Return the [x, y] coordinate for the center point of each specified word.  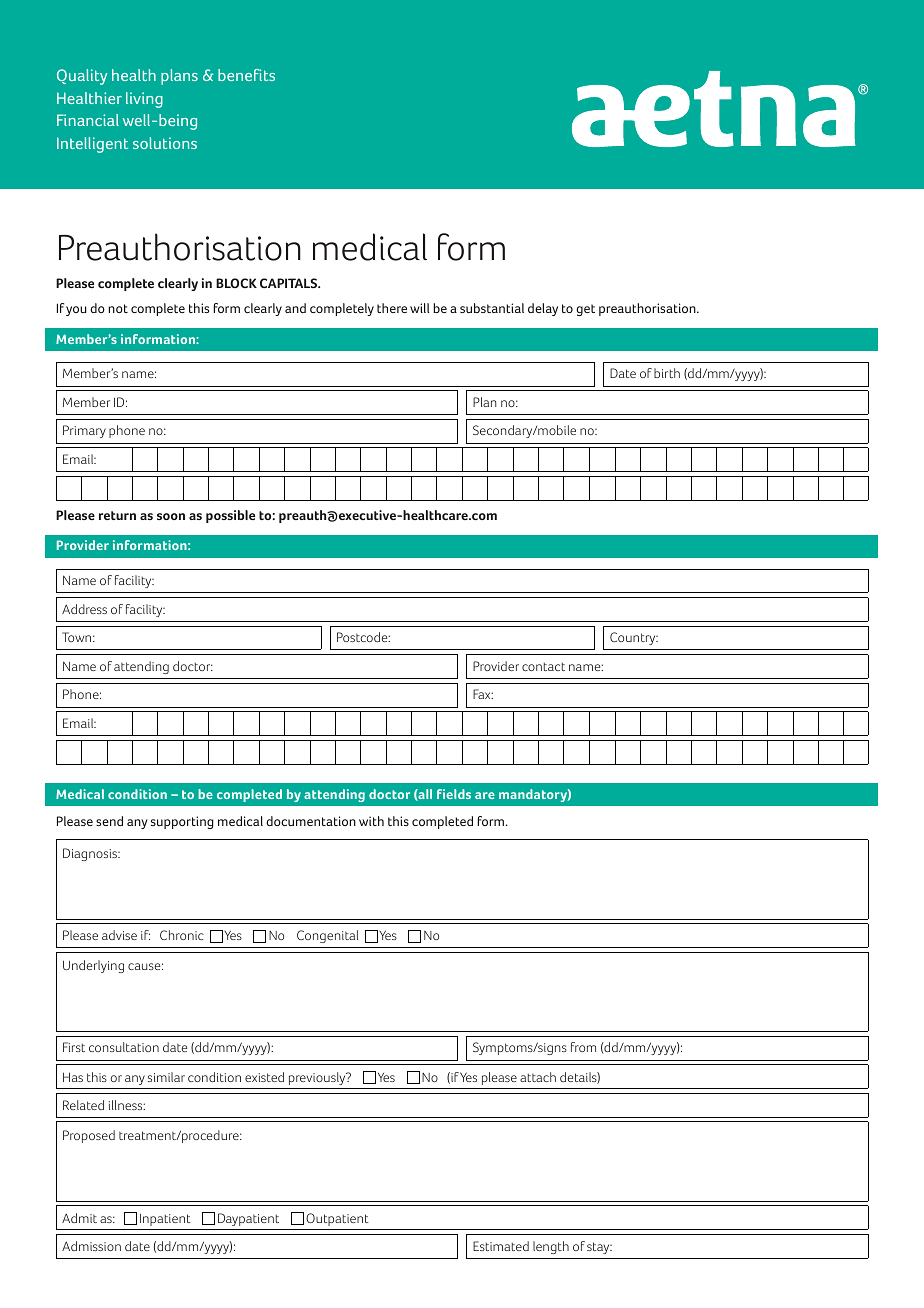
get [585, 310]
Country [634, 638]
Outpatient [337, 1219]
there [392, 308]
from [583, 1047]
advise [119, 935]
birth [667, 373]
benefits [246, 75]
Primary [84, 431]
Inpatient [165, 1220]
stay [599, 1248]
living [144, 100]
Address [84, 609]
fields [454, 794]
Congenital [327, 936]
